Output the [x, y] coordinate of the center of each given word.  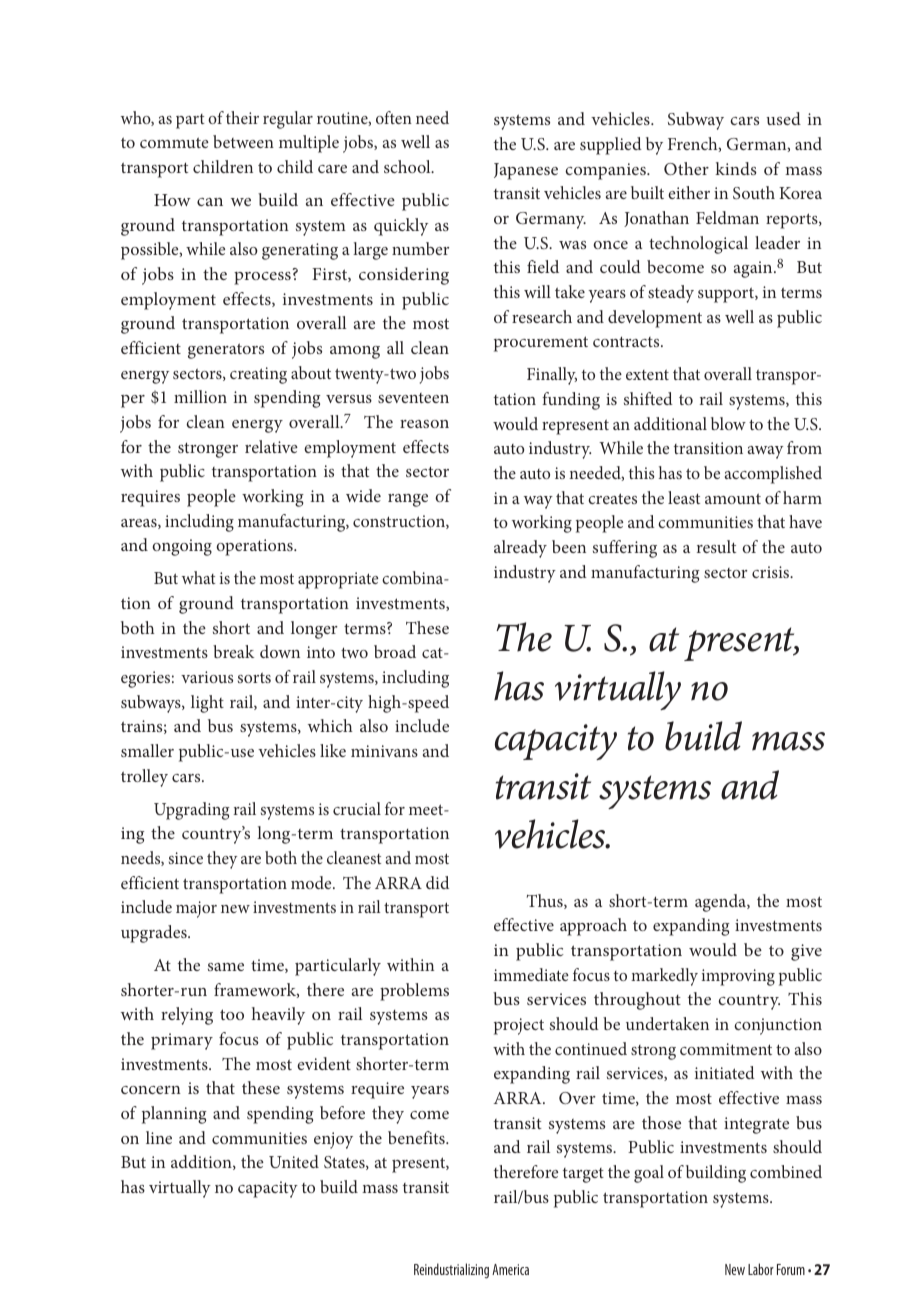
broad [395, 651]
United [294, 1161]
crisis [772, 572]
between [243, 141]
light [207, 704]
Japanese [526, 171]
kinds [736, 168]
